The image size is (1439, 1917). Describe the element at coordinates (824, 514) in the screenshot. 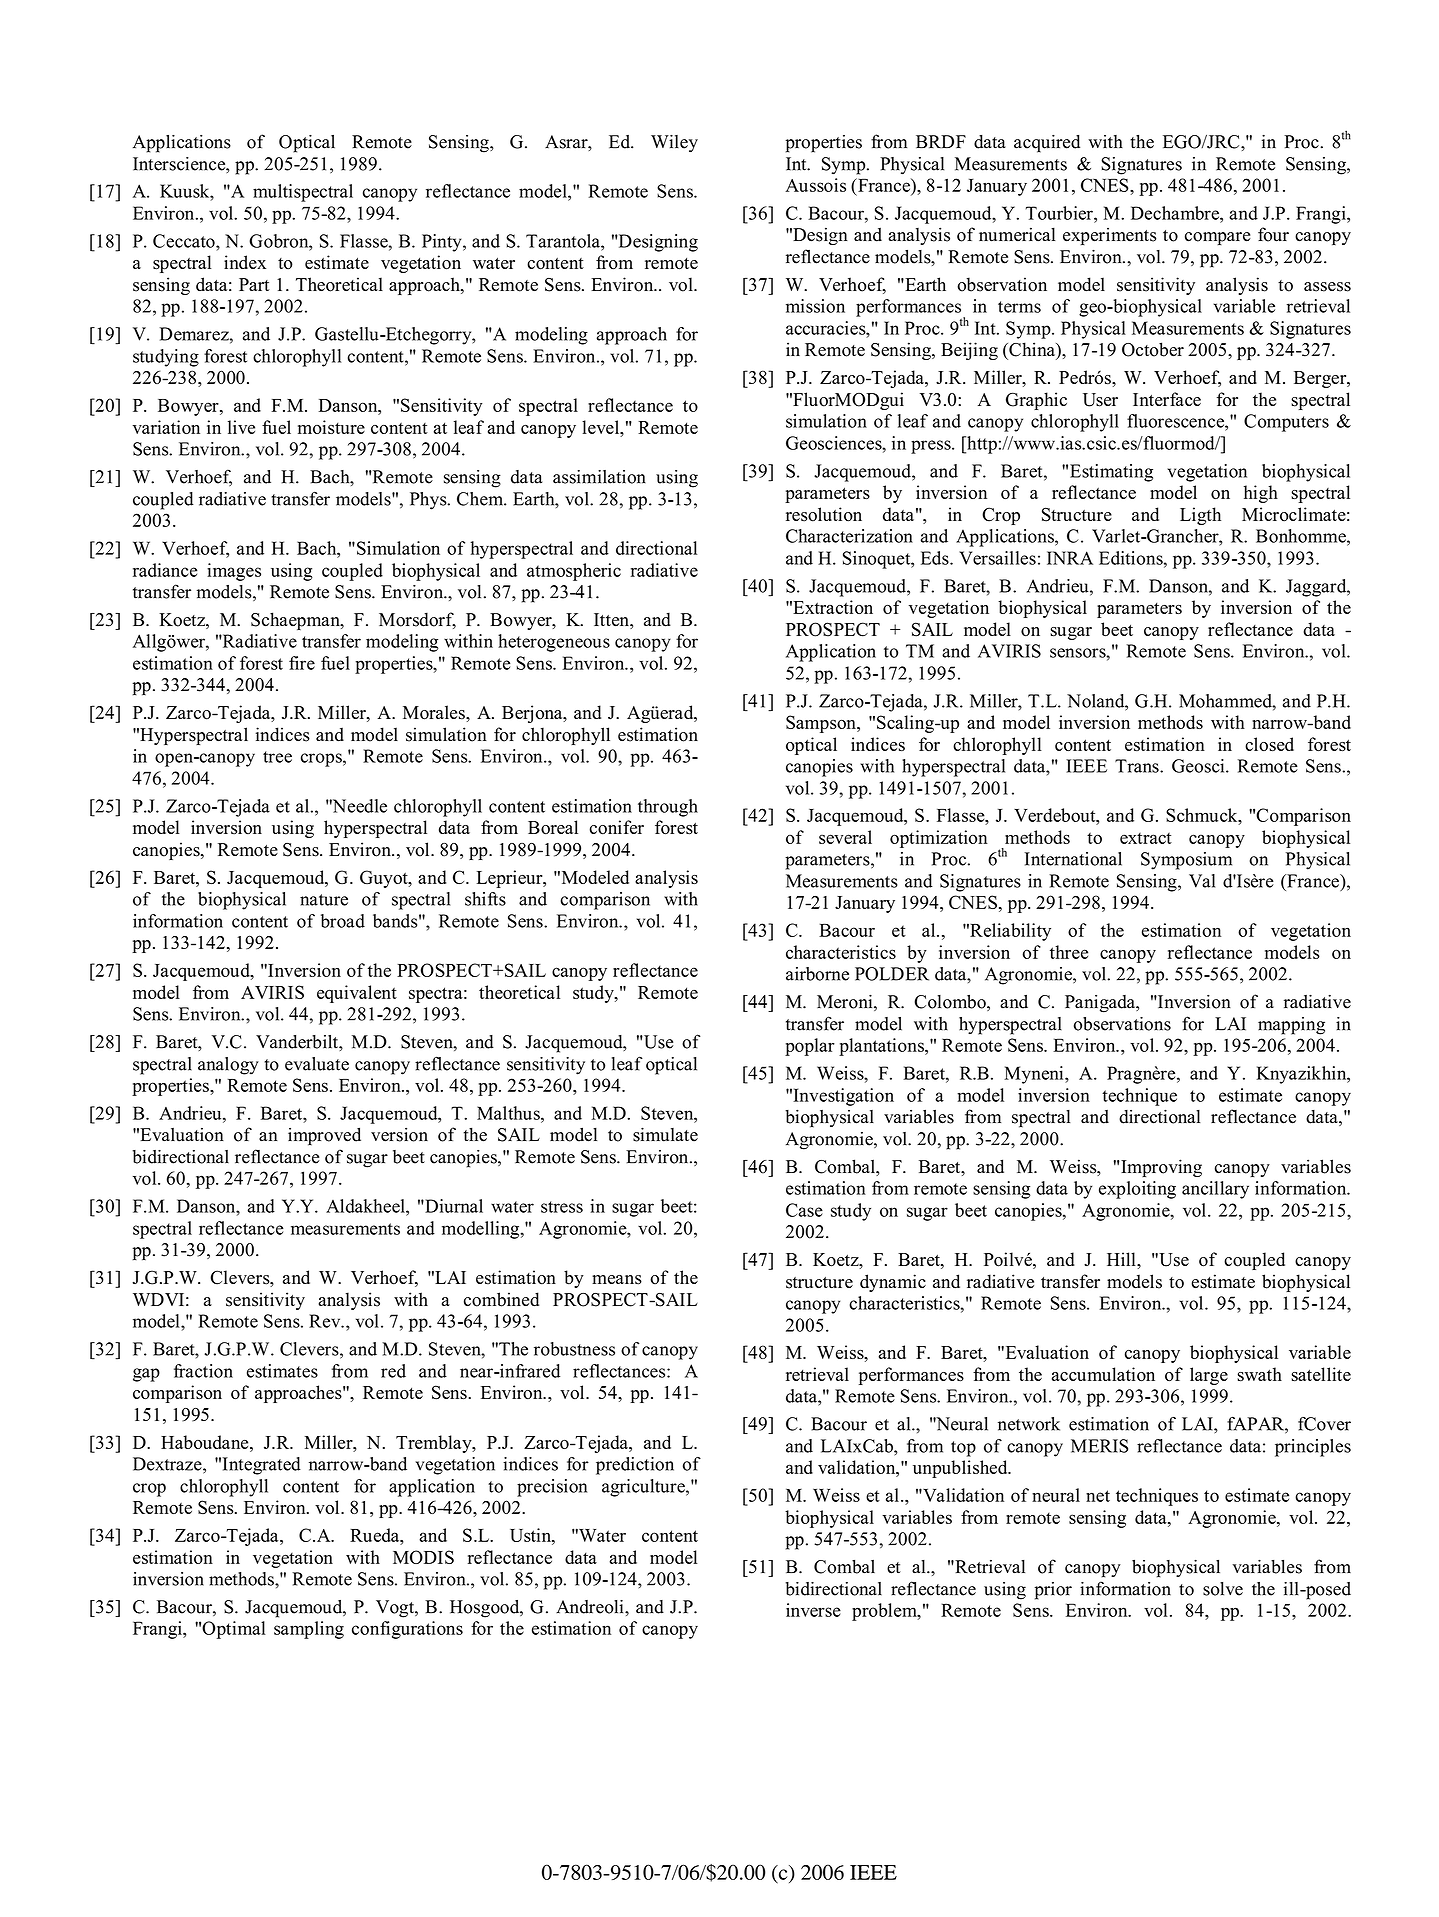

I see `resolution` at that location.
